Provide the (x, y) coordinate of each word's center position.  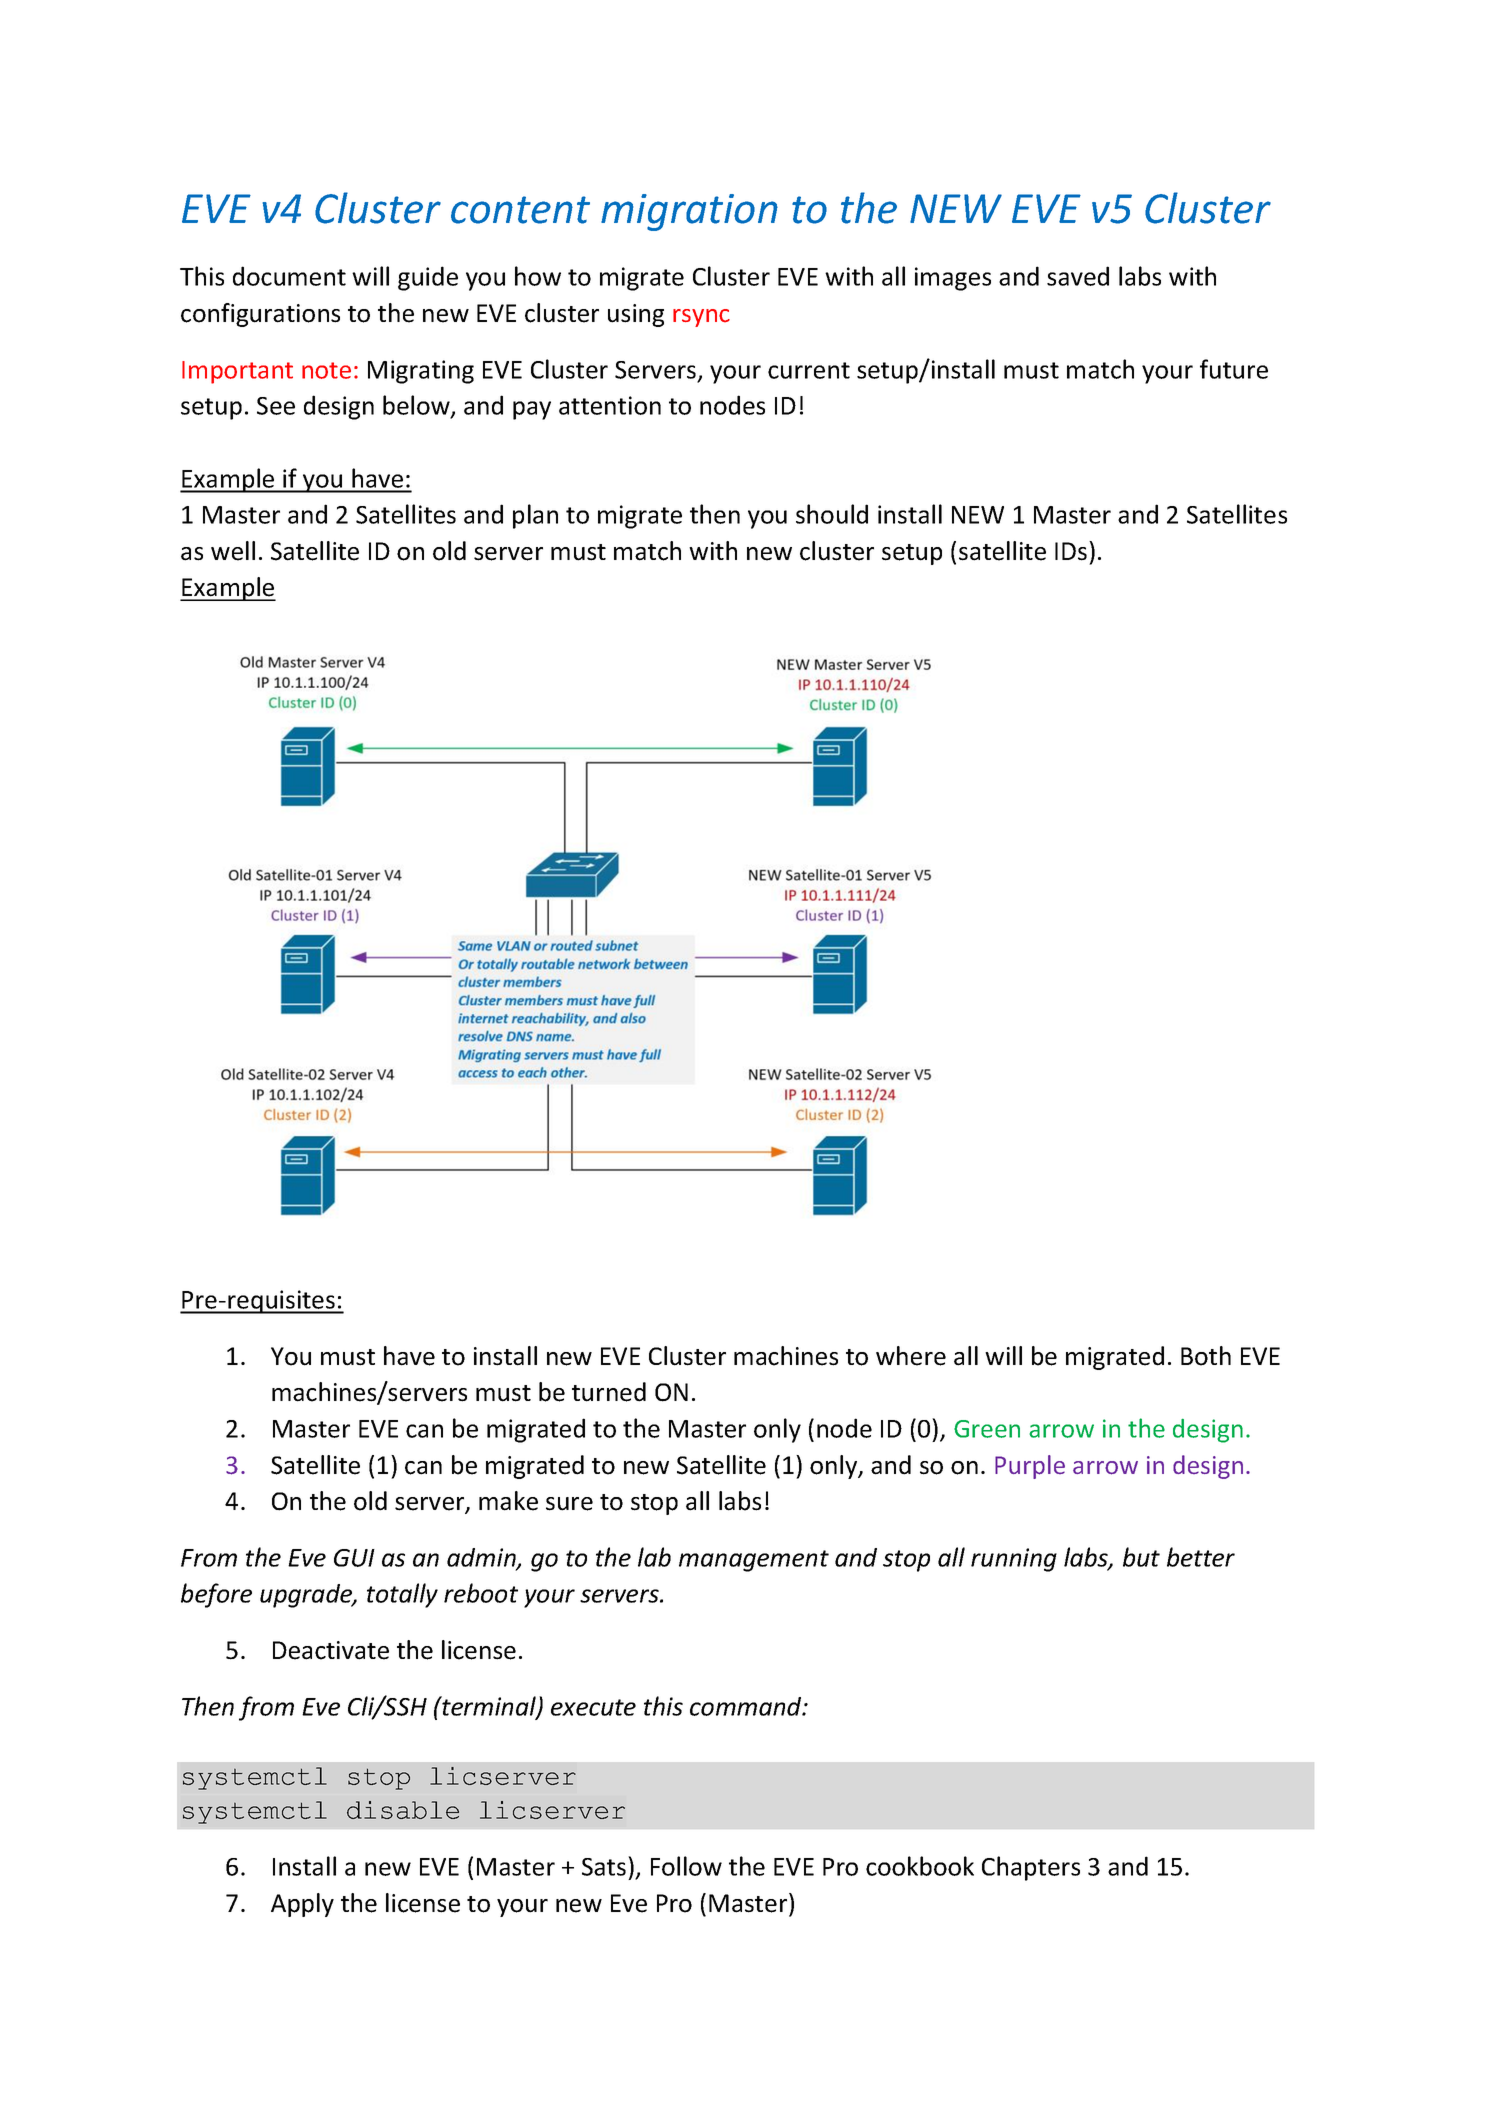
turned (609, 1392)
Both (1206, 1356)
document (289, 276)
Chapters (1031, 1868)
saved (1078, 276)
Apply (302, 1905)
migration (689, 212)
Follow (686, 1866)
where (911, 1356)
